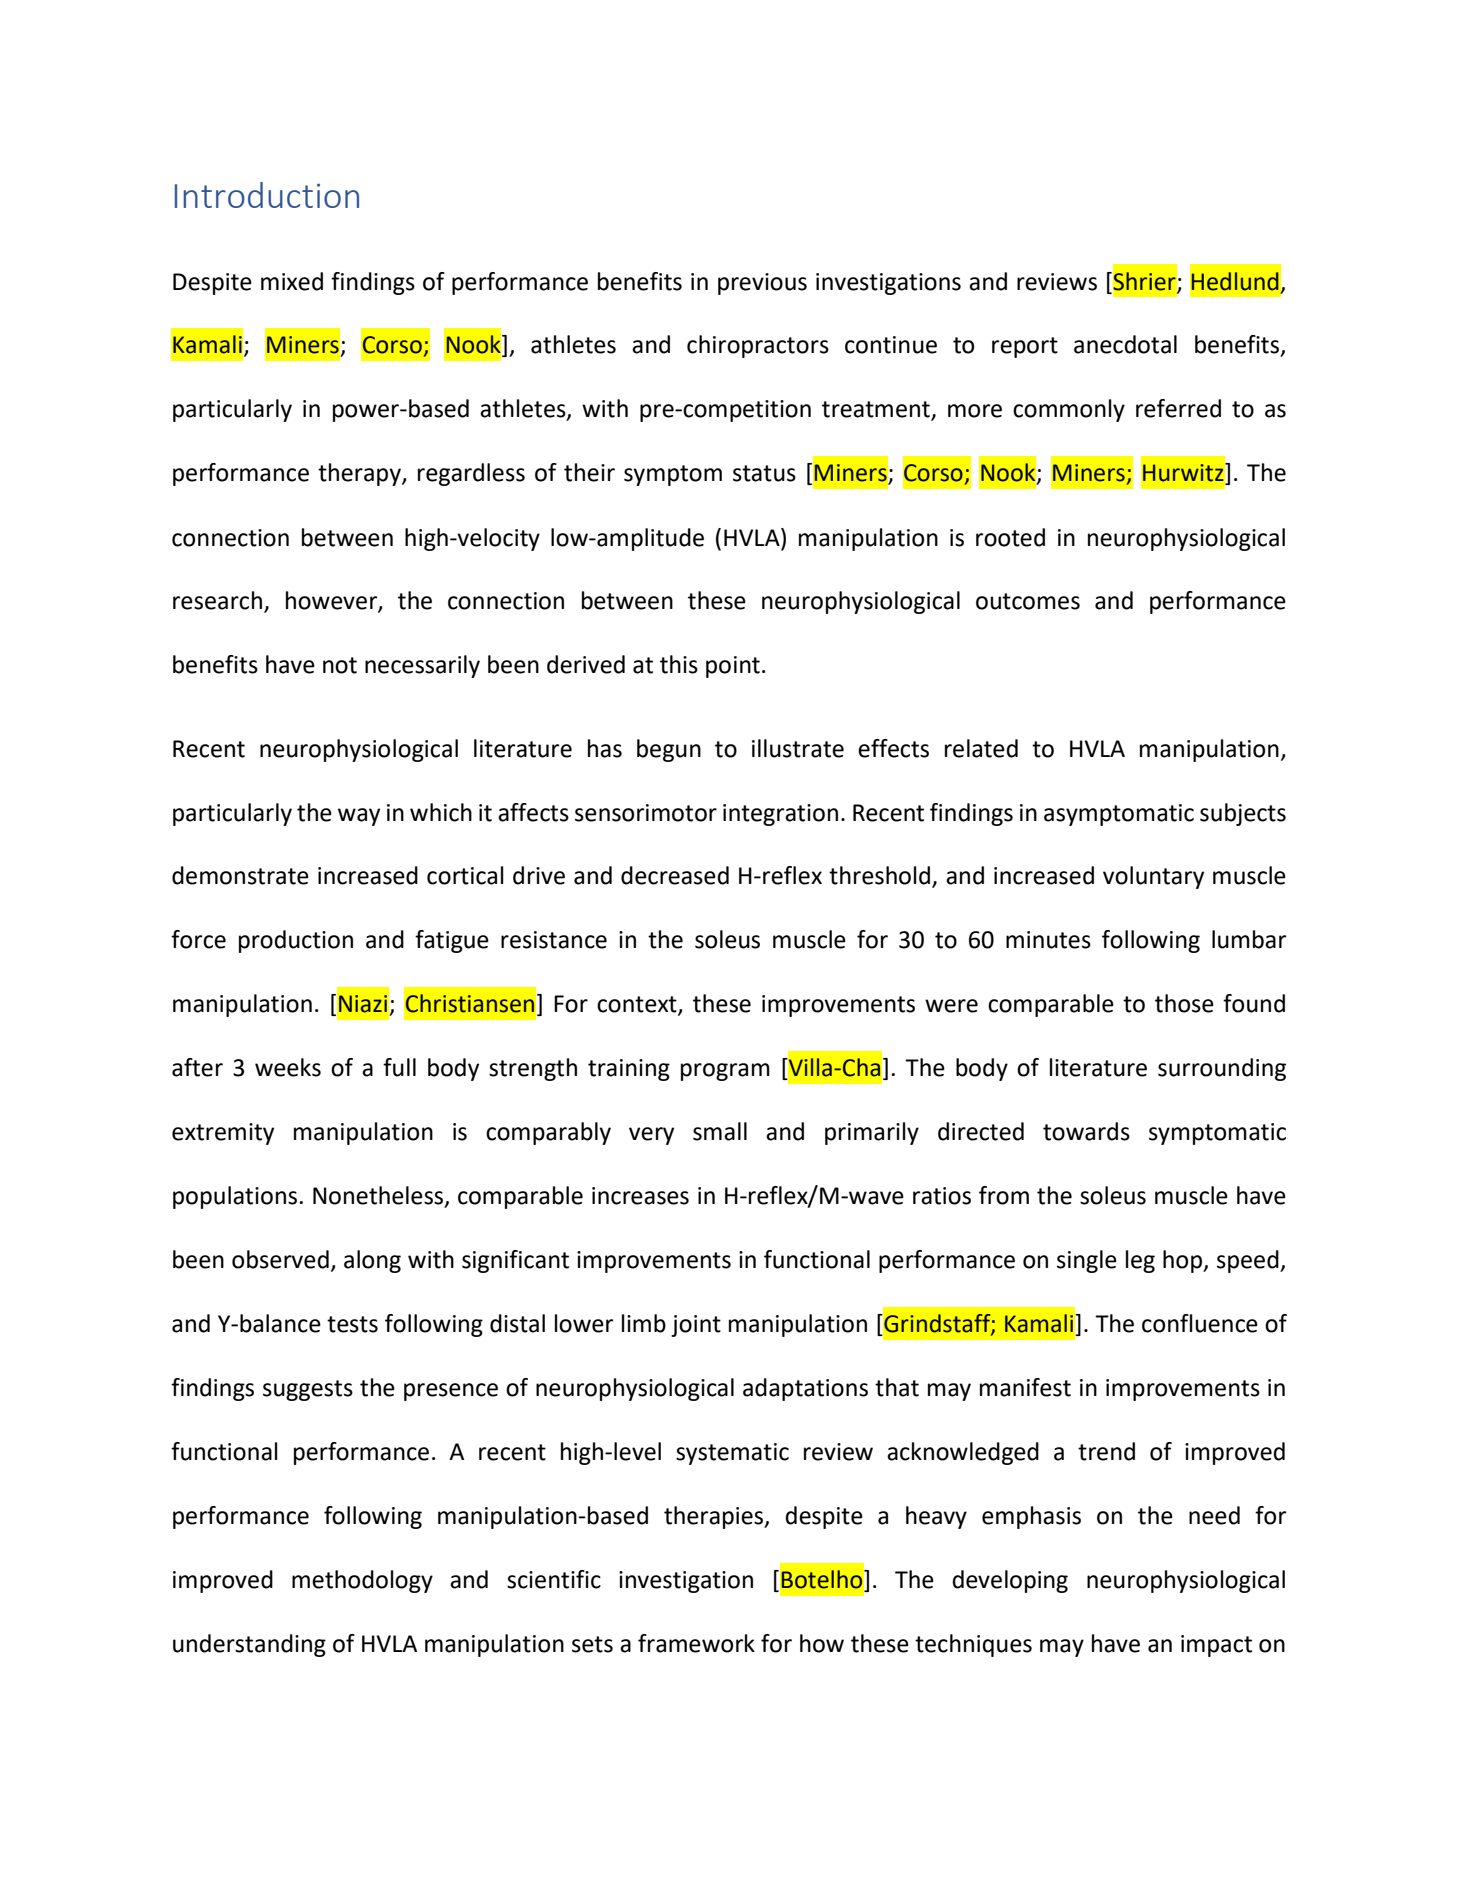 This screenshot has height=1887, width=1458. I want to click on methodology, so click(362, 1581).
